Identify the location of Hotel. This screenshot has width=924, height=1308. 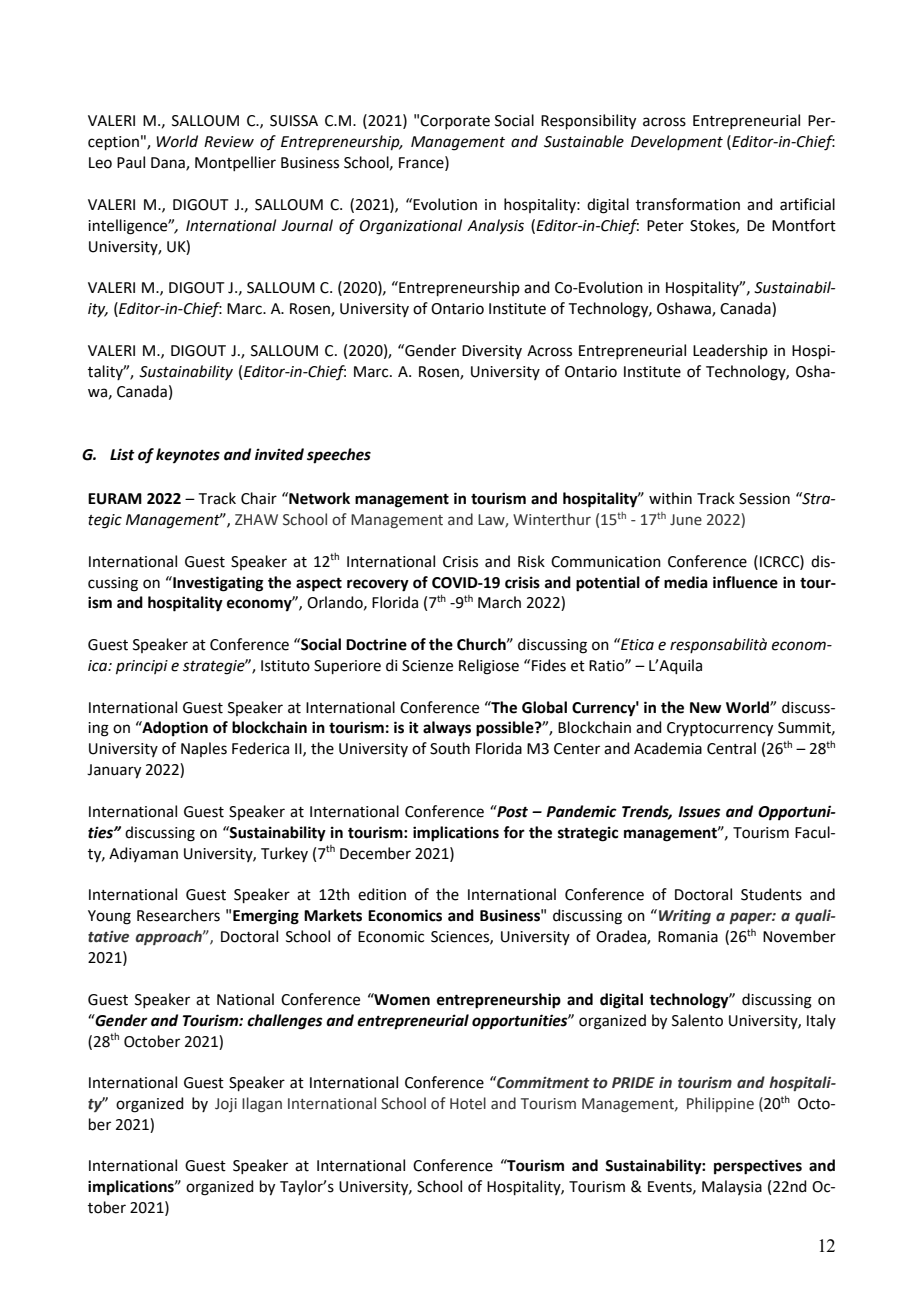
(468, 1103).
